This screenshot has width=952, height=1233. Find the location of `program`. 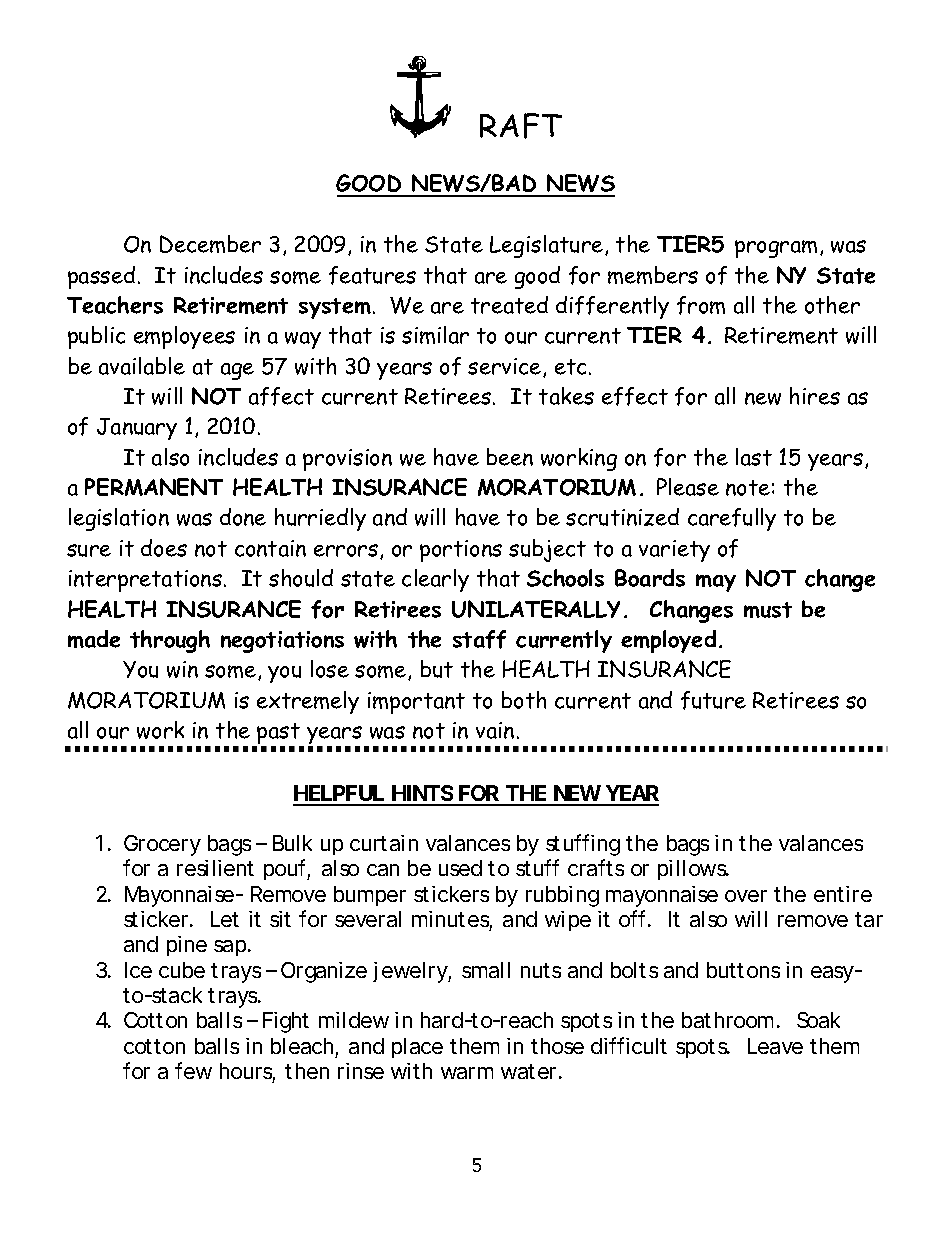

program is located at coordinates (776, 249).
